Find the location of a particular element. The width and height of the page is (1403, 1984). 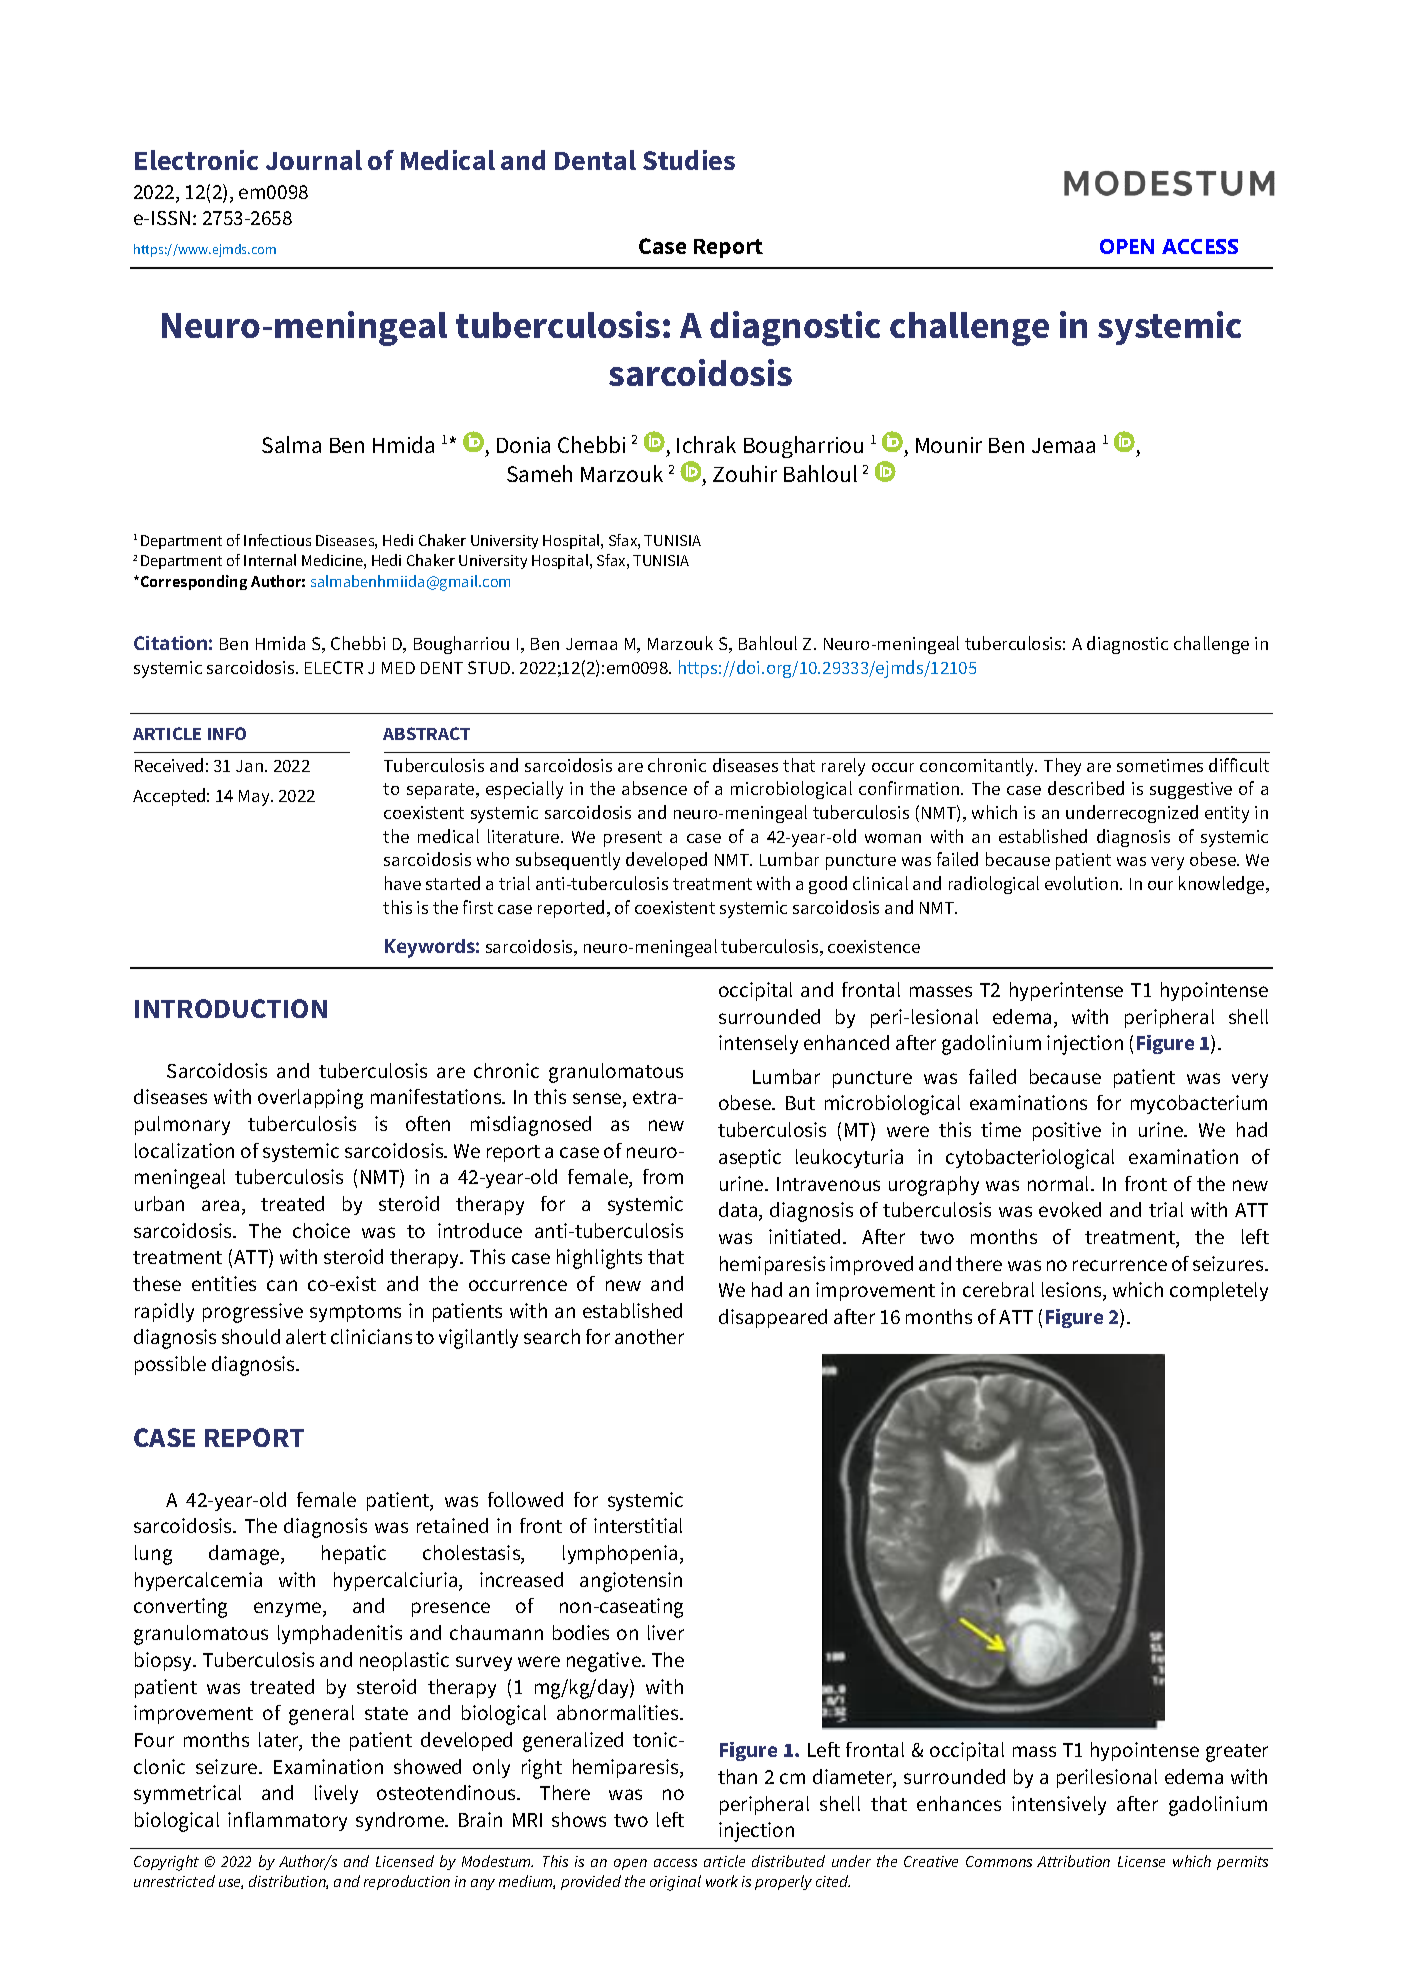

inflammatory is located at coordinates (287, 1821).
